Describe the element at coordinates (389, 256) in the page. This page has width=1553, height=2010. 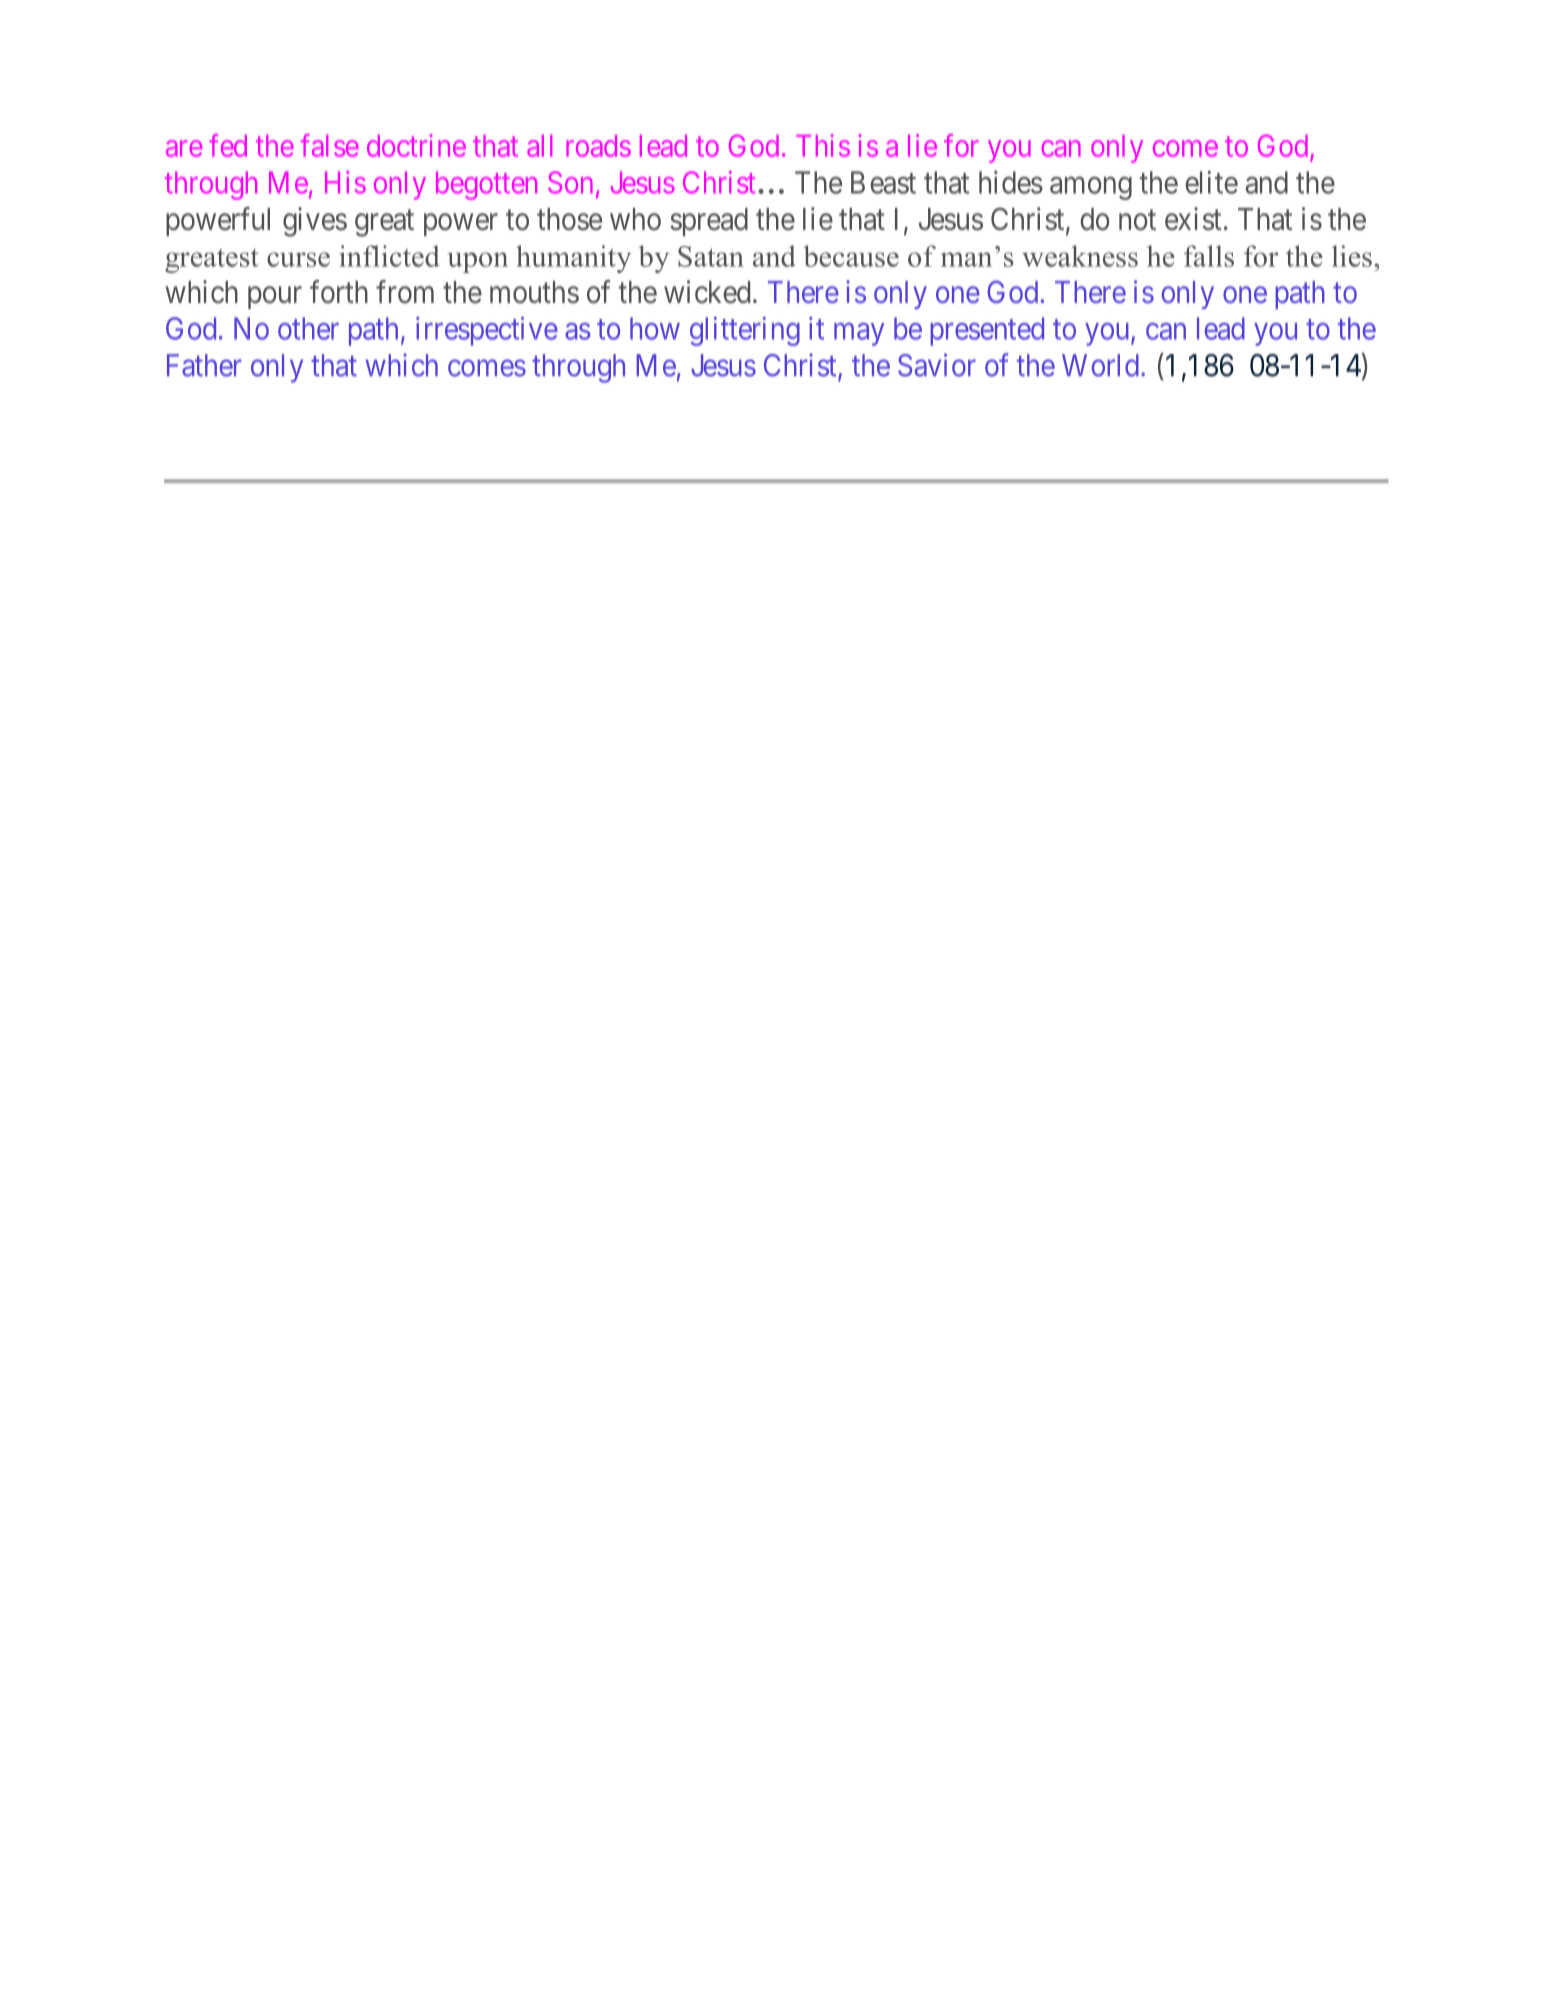
I see `inflicted` at that location.
